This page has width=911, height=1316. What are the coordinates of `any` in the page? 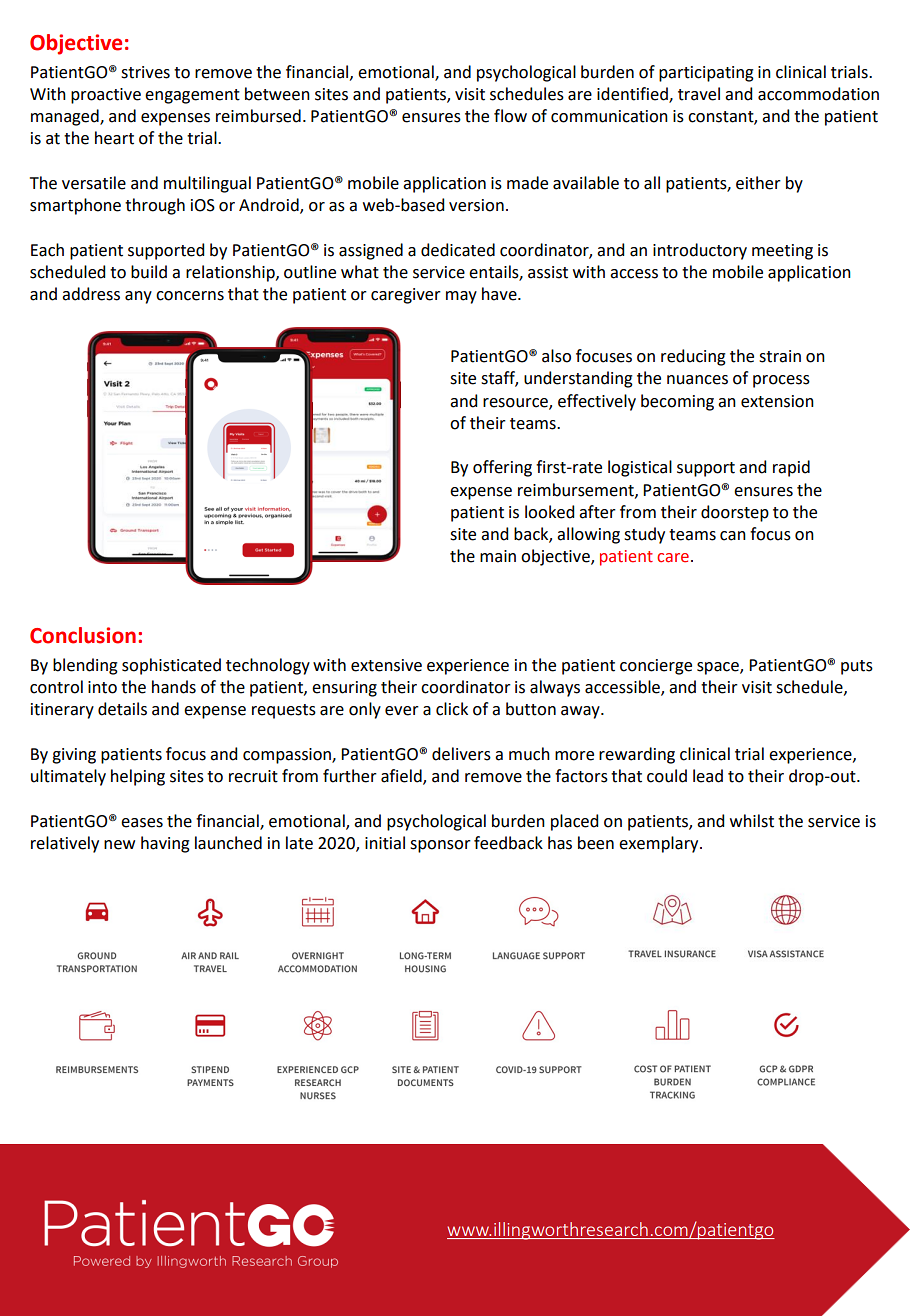 It's located at (138, 297).
